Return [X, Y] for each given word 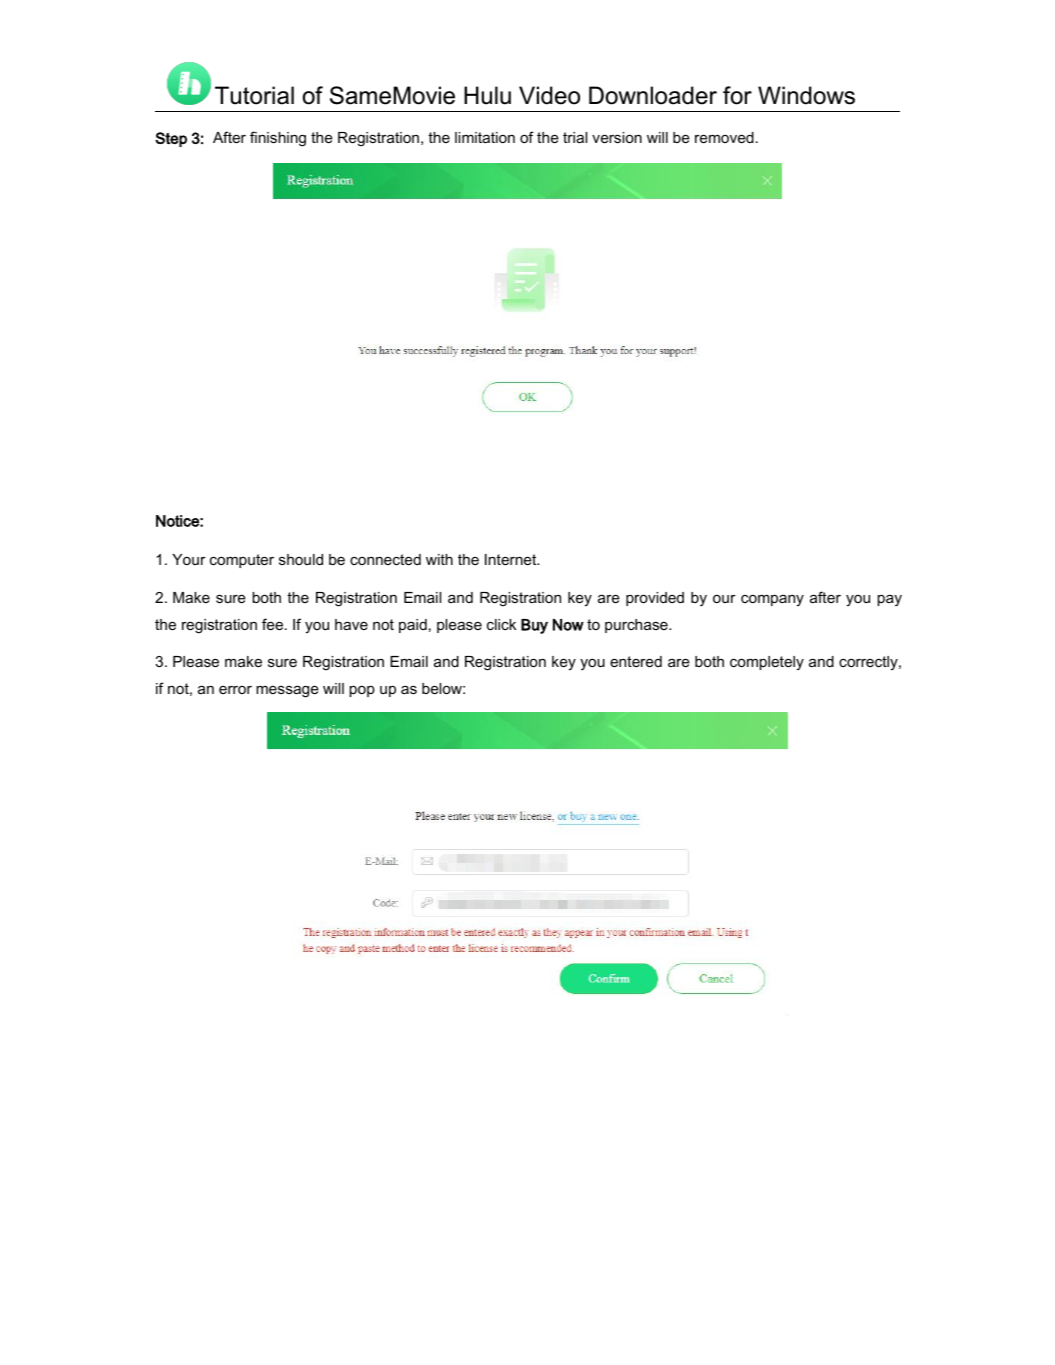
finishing [278, 139]
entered [636, 661]
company [772, 601]
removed [724, 137]
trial [575, 137]
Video [549, 95]
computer [242, 561]
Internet [512, 559]
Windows [806, 95]
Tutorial [254, 95]
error [235, 690]
